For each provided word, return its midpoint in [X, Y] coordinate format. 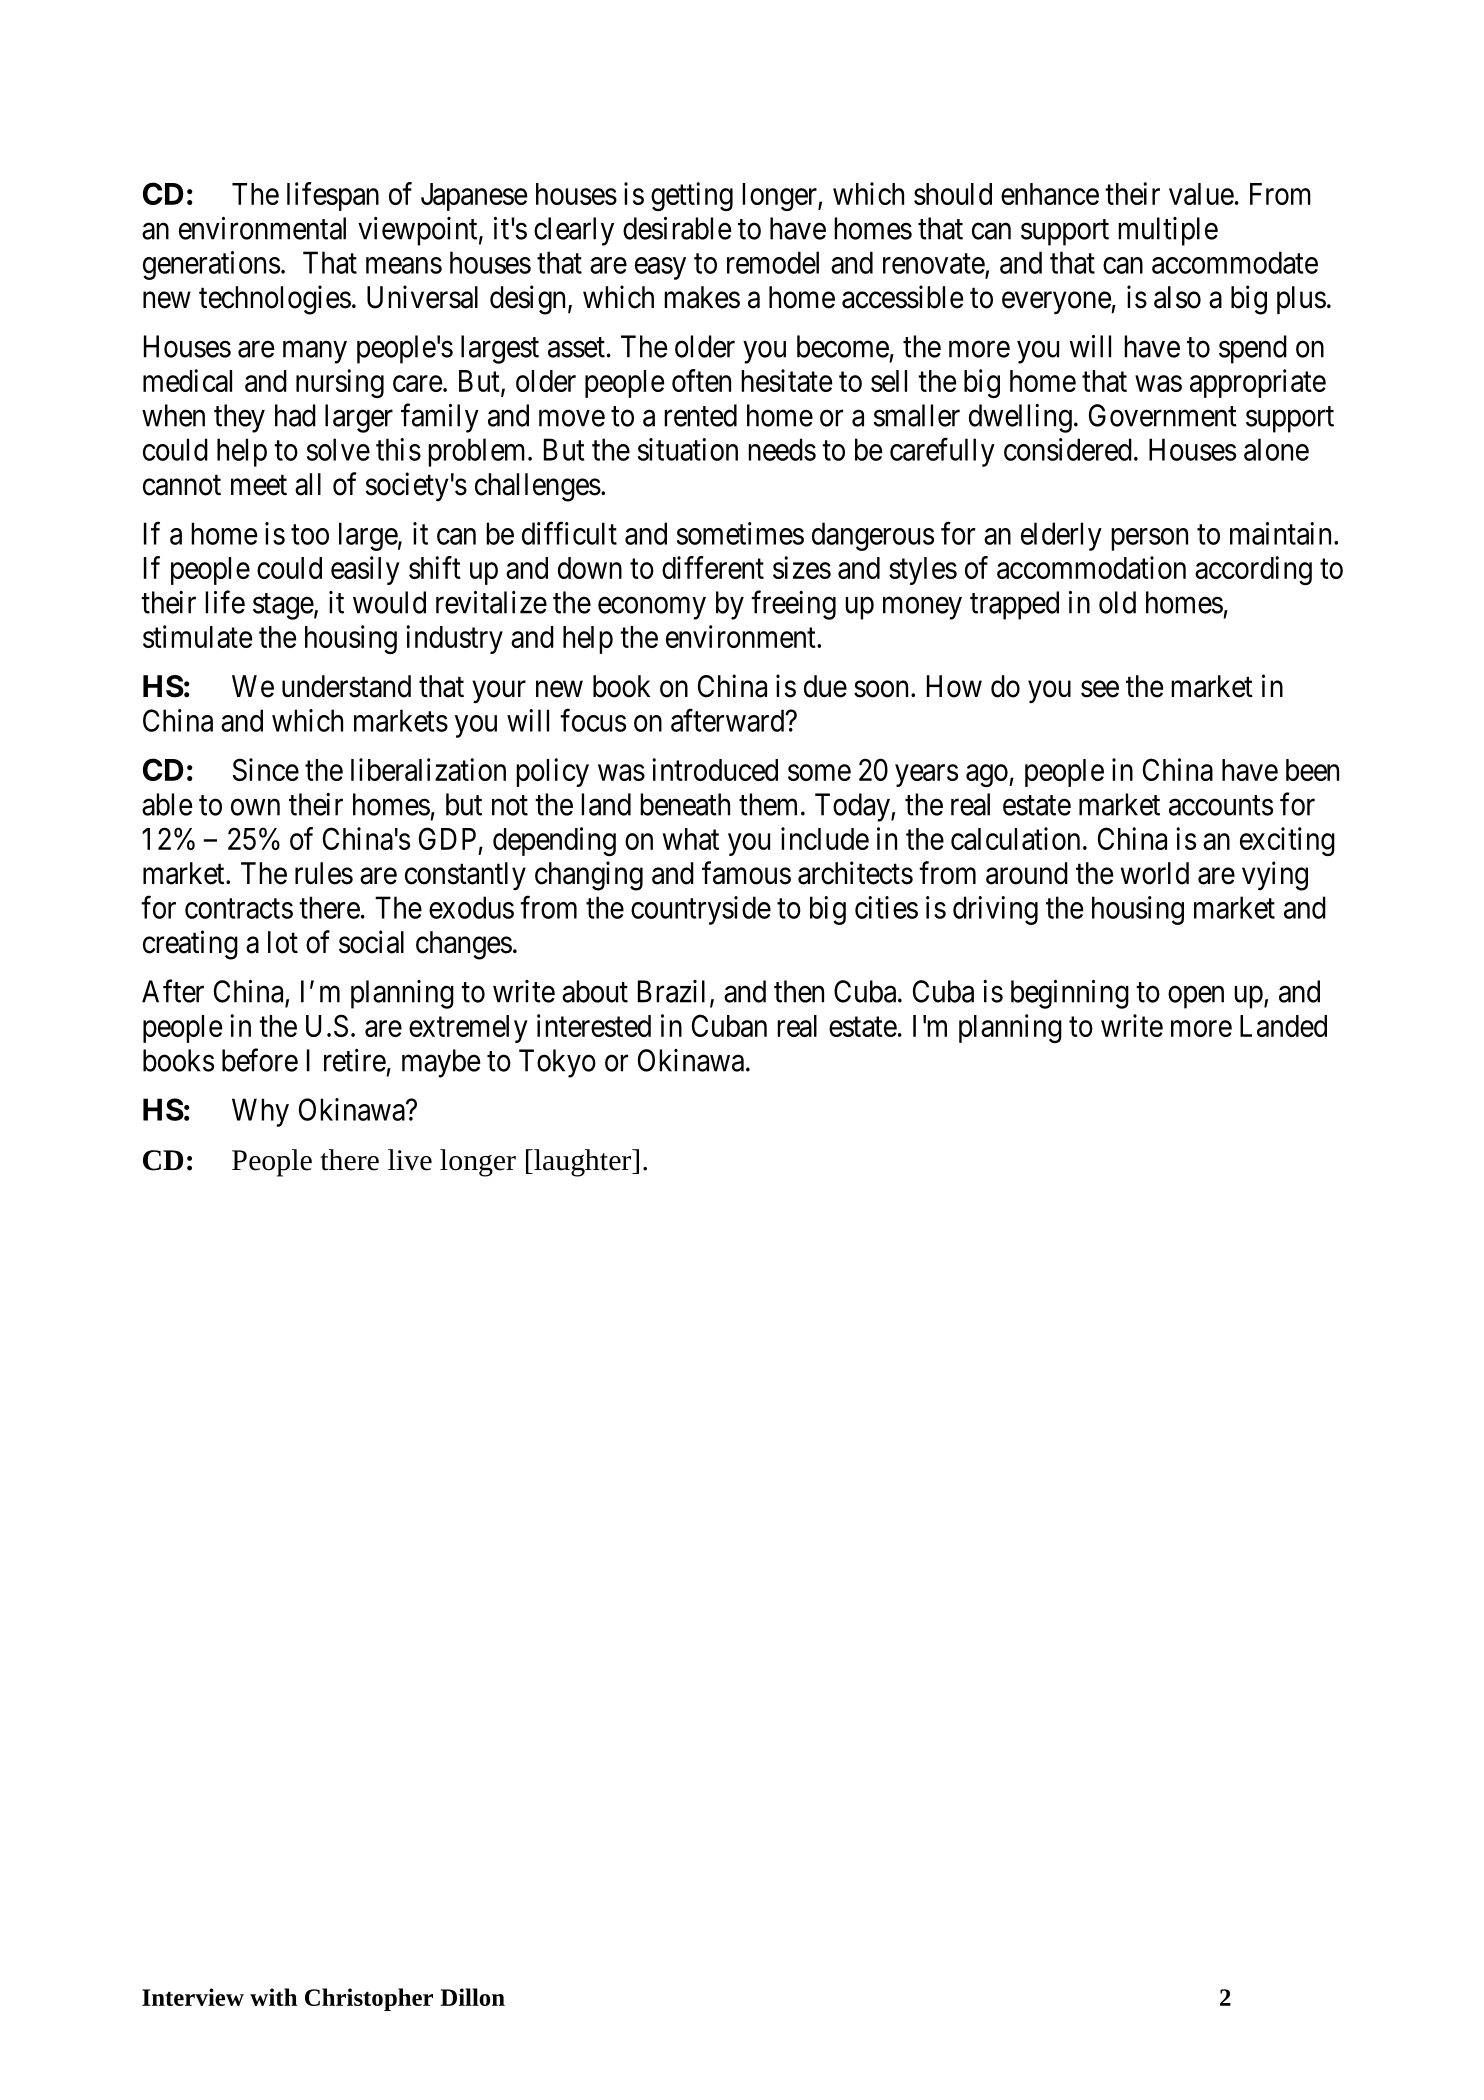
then [799, 991]
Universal [422, 297]
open [1196, 997]
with [273, 1997]
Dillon [472, 1997]
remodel [773, 262]
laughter [582, 1163]
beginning [1070, 994]
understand [346, 686]
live [410, 1160]
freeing [793, 605]
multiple [1168, 231]
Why [260, 1112]
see [1100, 689]
